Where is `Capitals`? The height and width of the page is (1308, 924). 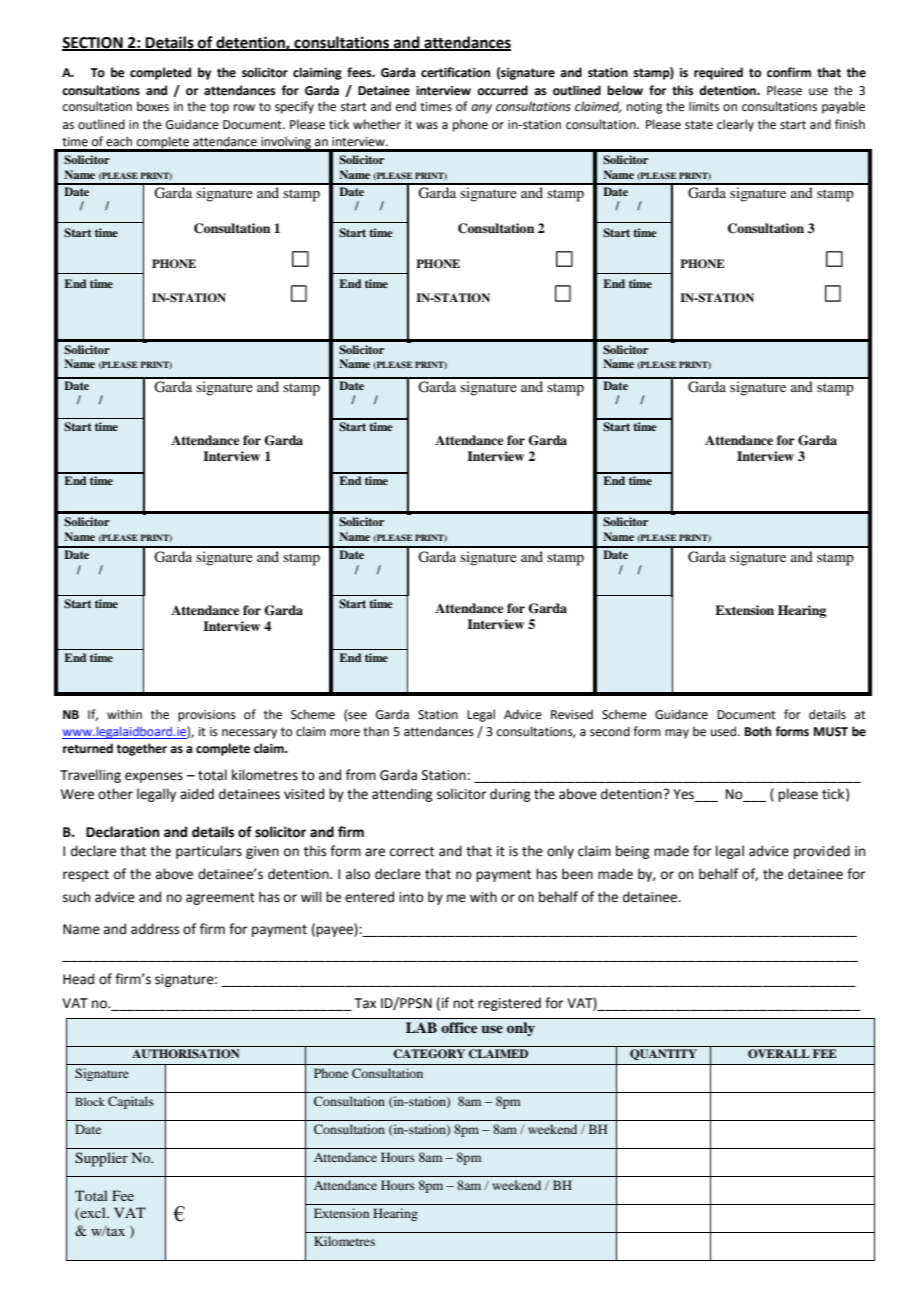
Capitals is located at coordinates (131, 1102).
